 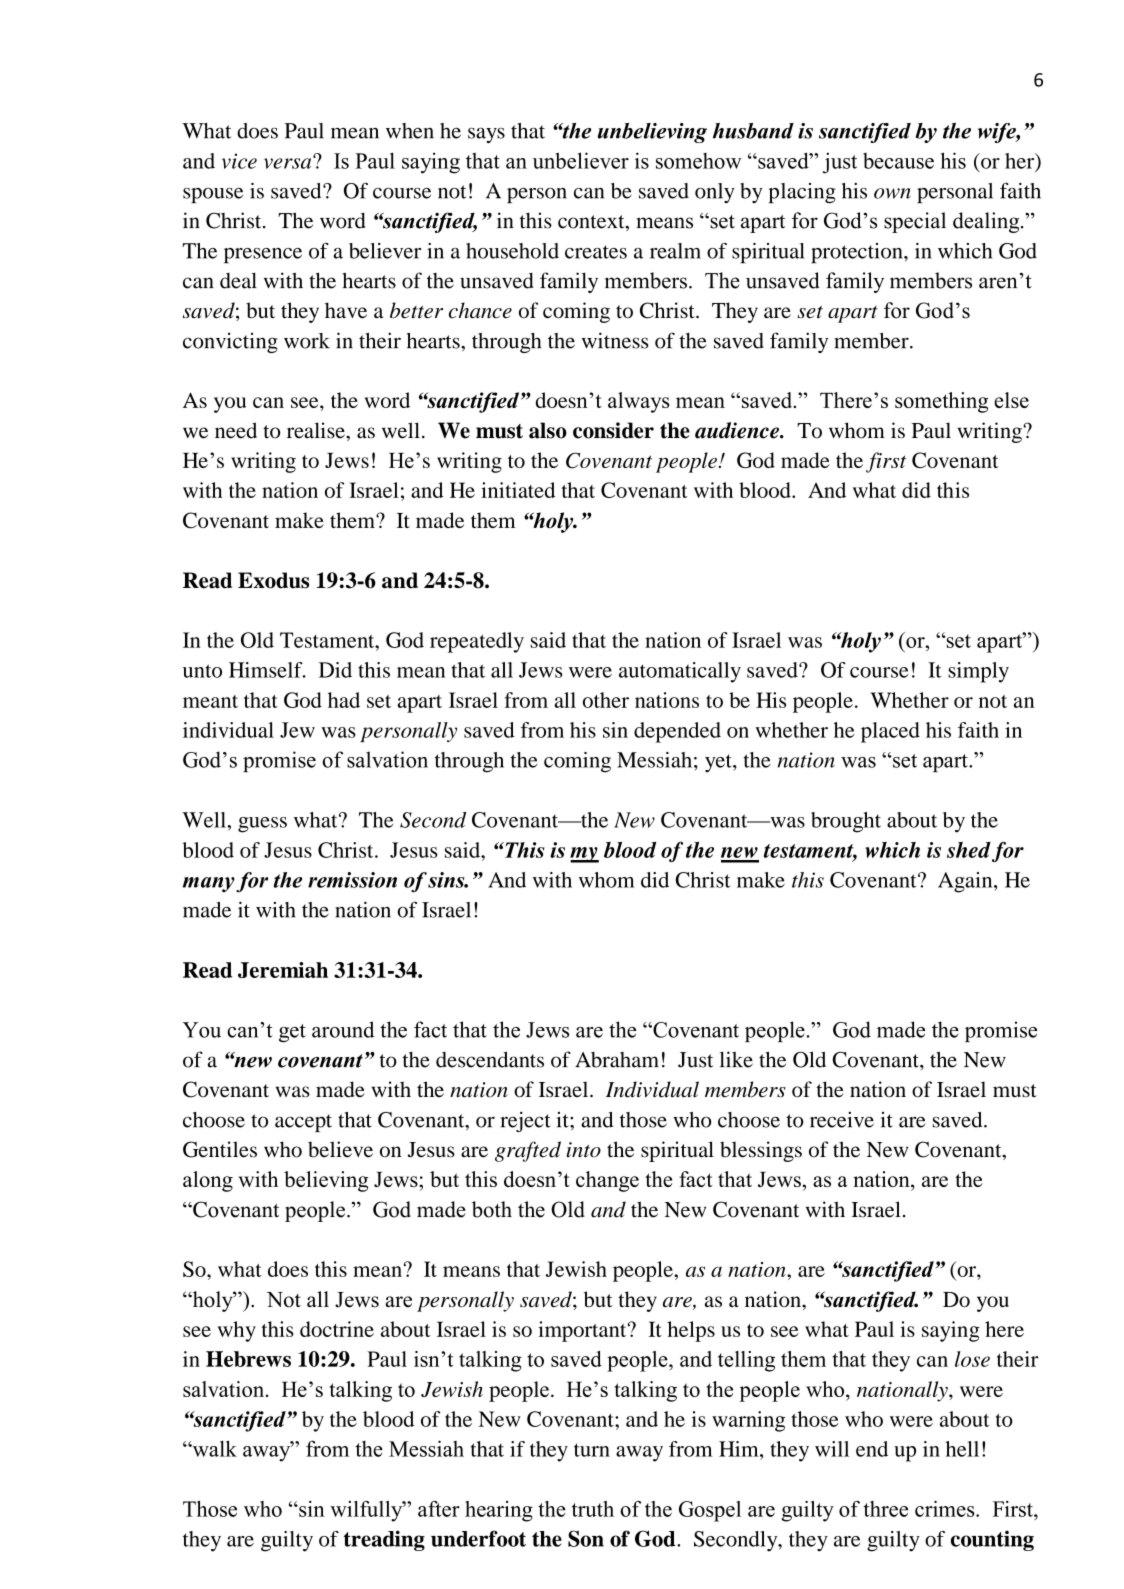 What do you see at coordinates (283, 970) in the screenshot?
I see `Jeremiah` at bounding box center [283, 970].
